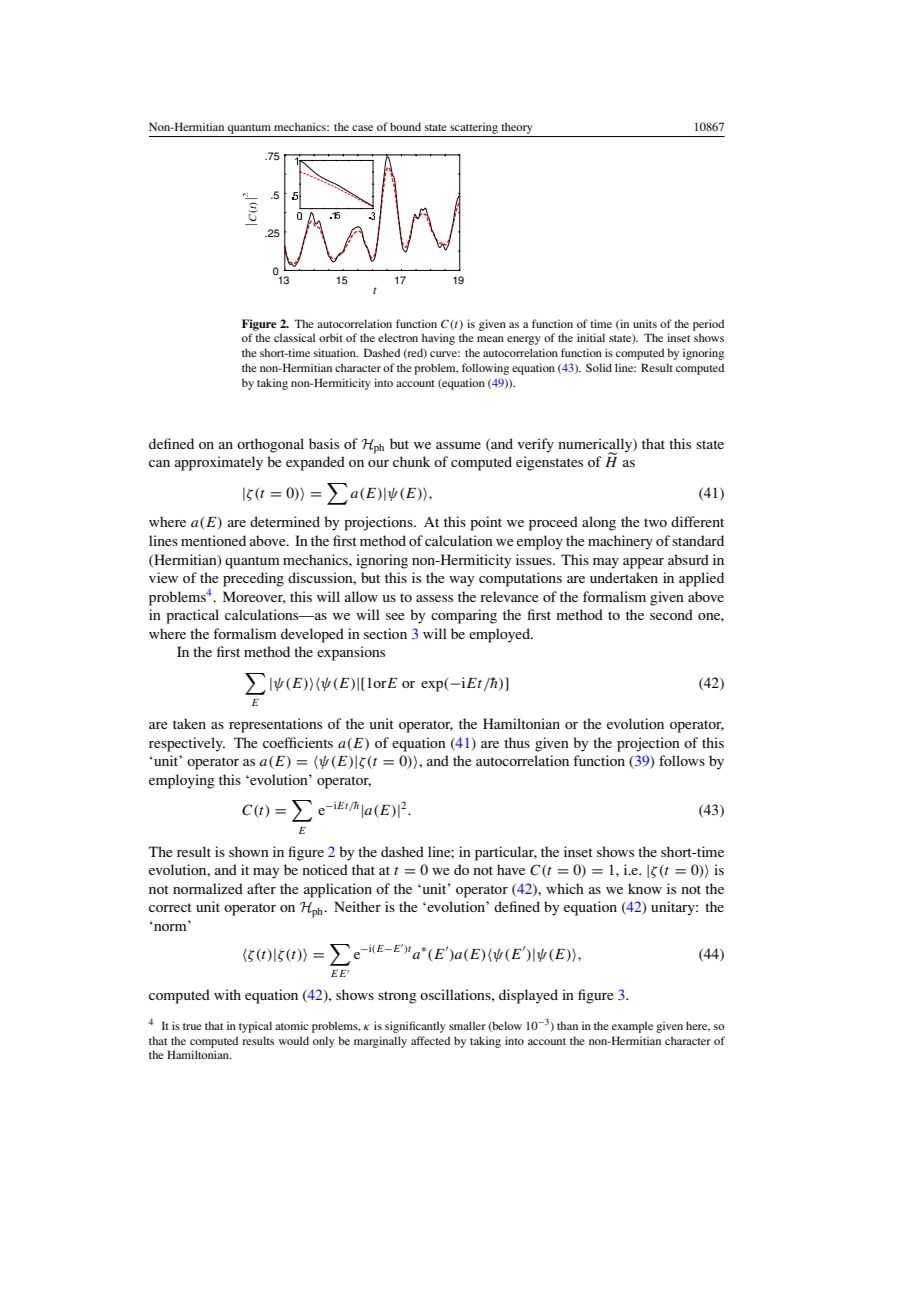  What do you see at coordinates (682, 760) in the page?
I see `follows` at bounding box center [682, 760].
